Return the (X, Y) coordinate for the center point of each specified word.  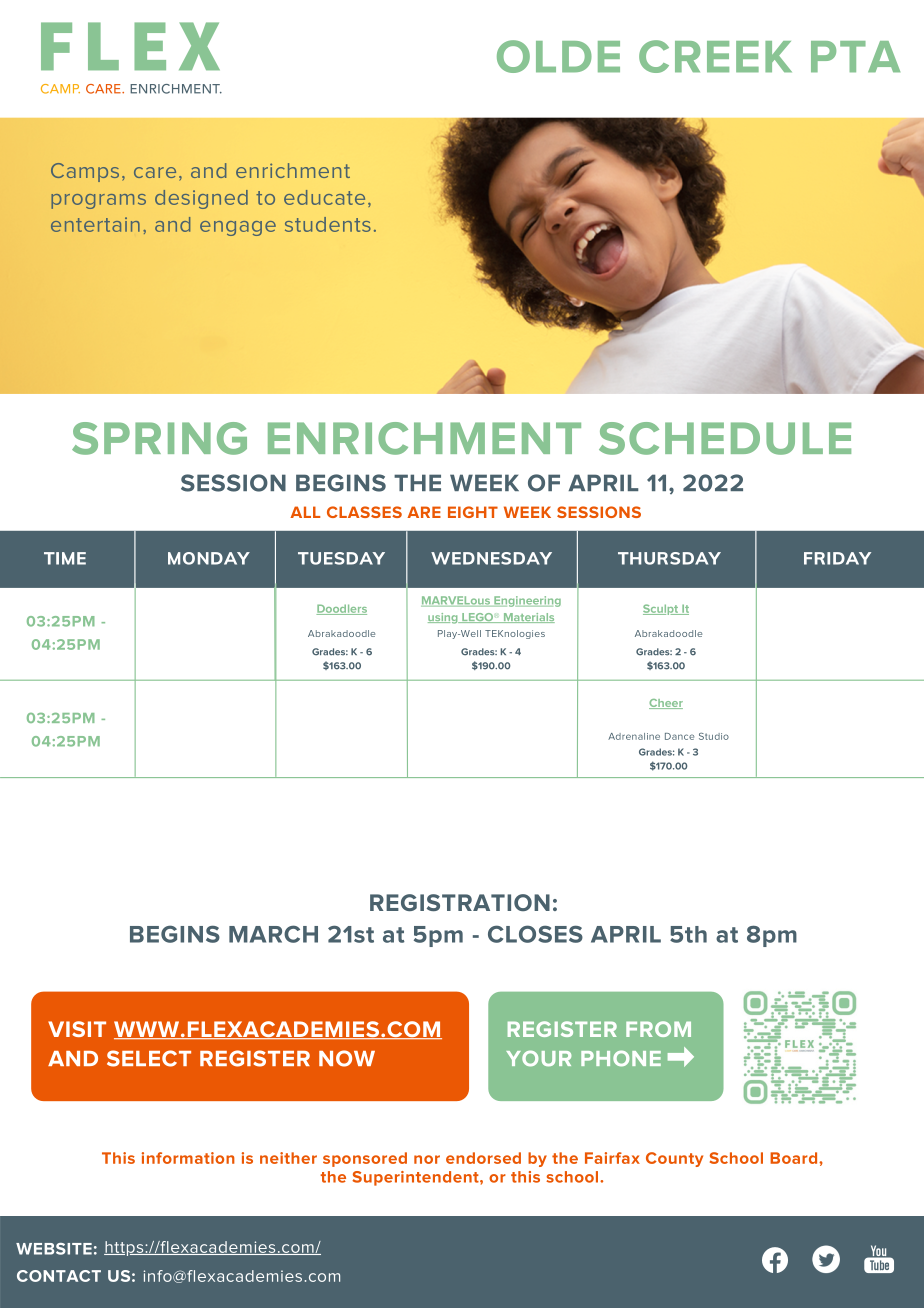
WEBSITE (54, 1249)
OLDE (558, 56)
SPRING (159, 438)
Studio (714, 736)
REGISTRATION (460, 902)
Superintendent (416, 1178)
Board (795, 1158)
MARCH (273, 934)
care (155, 172)
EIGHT (473, 512)
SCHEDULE (725, 438)
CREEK (715, 56)
